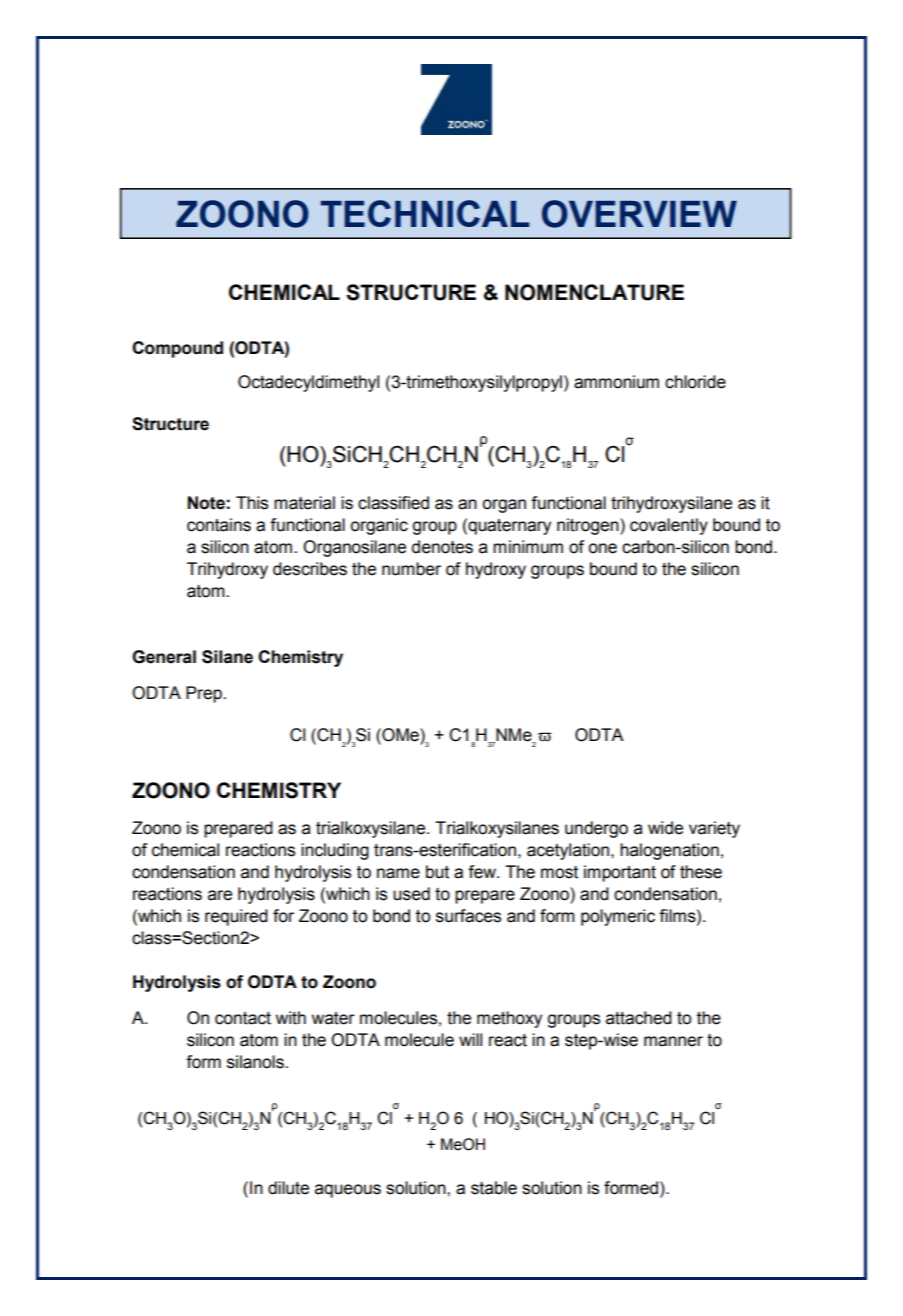 The height and width of the screenshot is (1316, 903). Describe the element at coordinates (639, 1018) in the screenshot. I see `attached` at that location.
